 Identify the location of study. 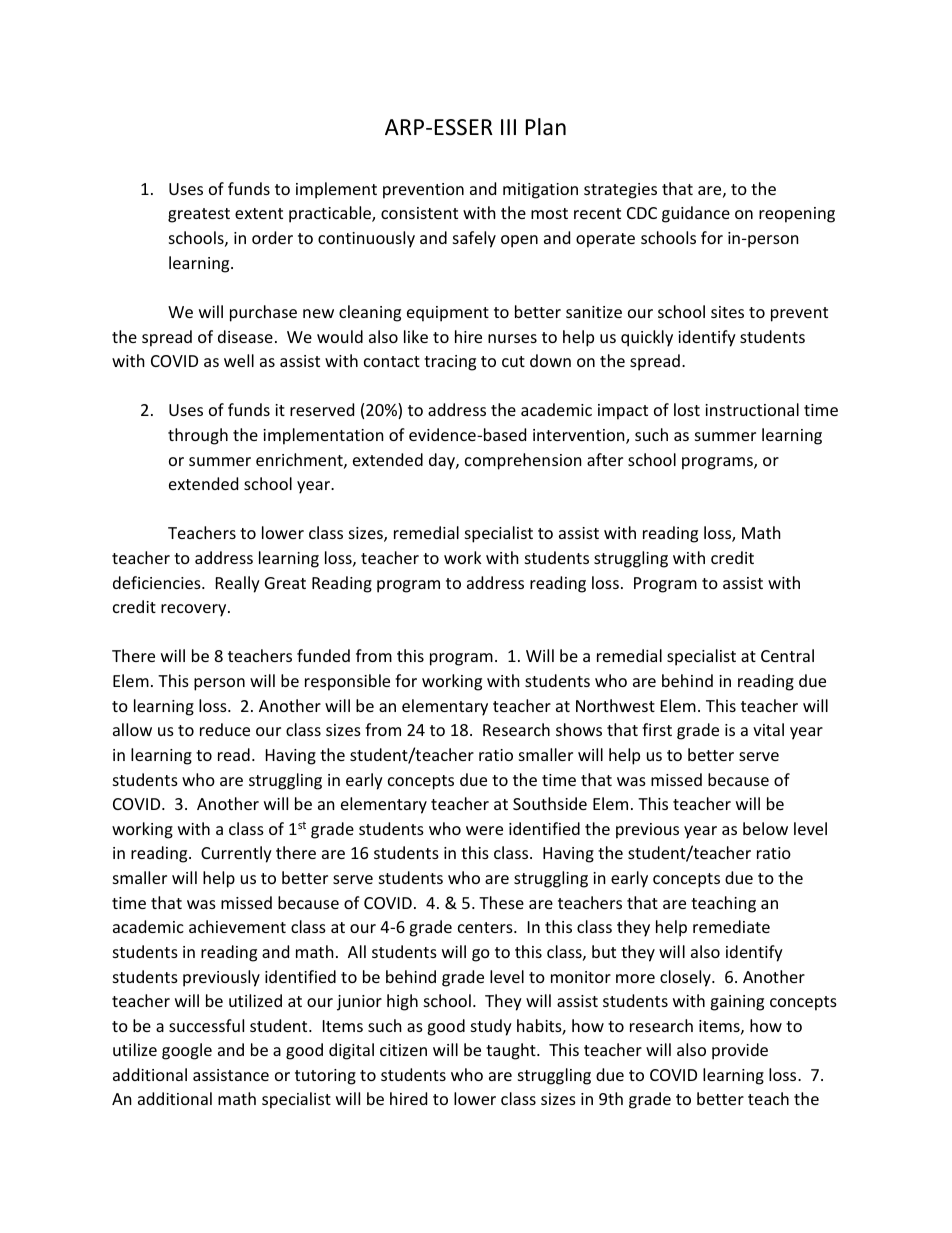
(491, 1027).
